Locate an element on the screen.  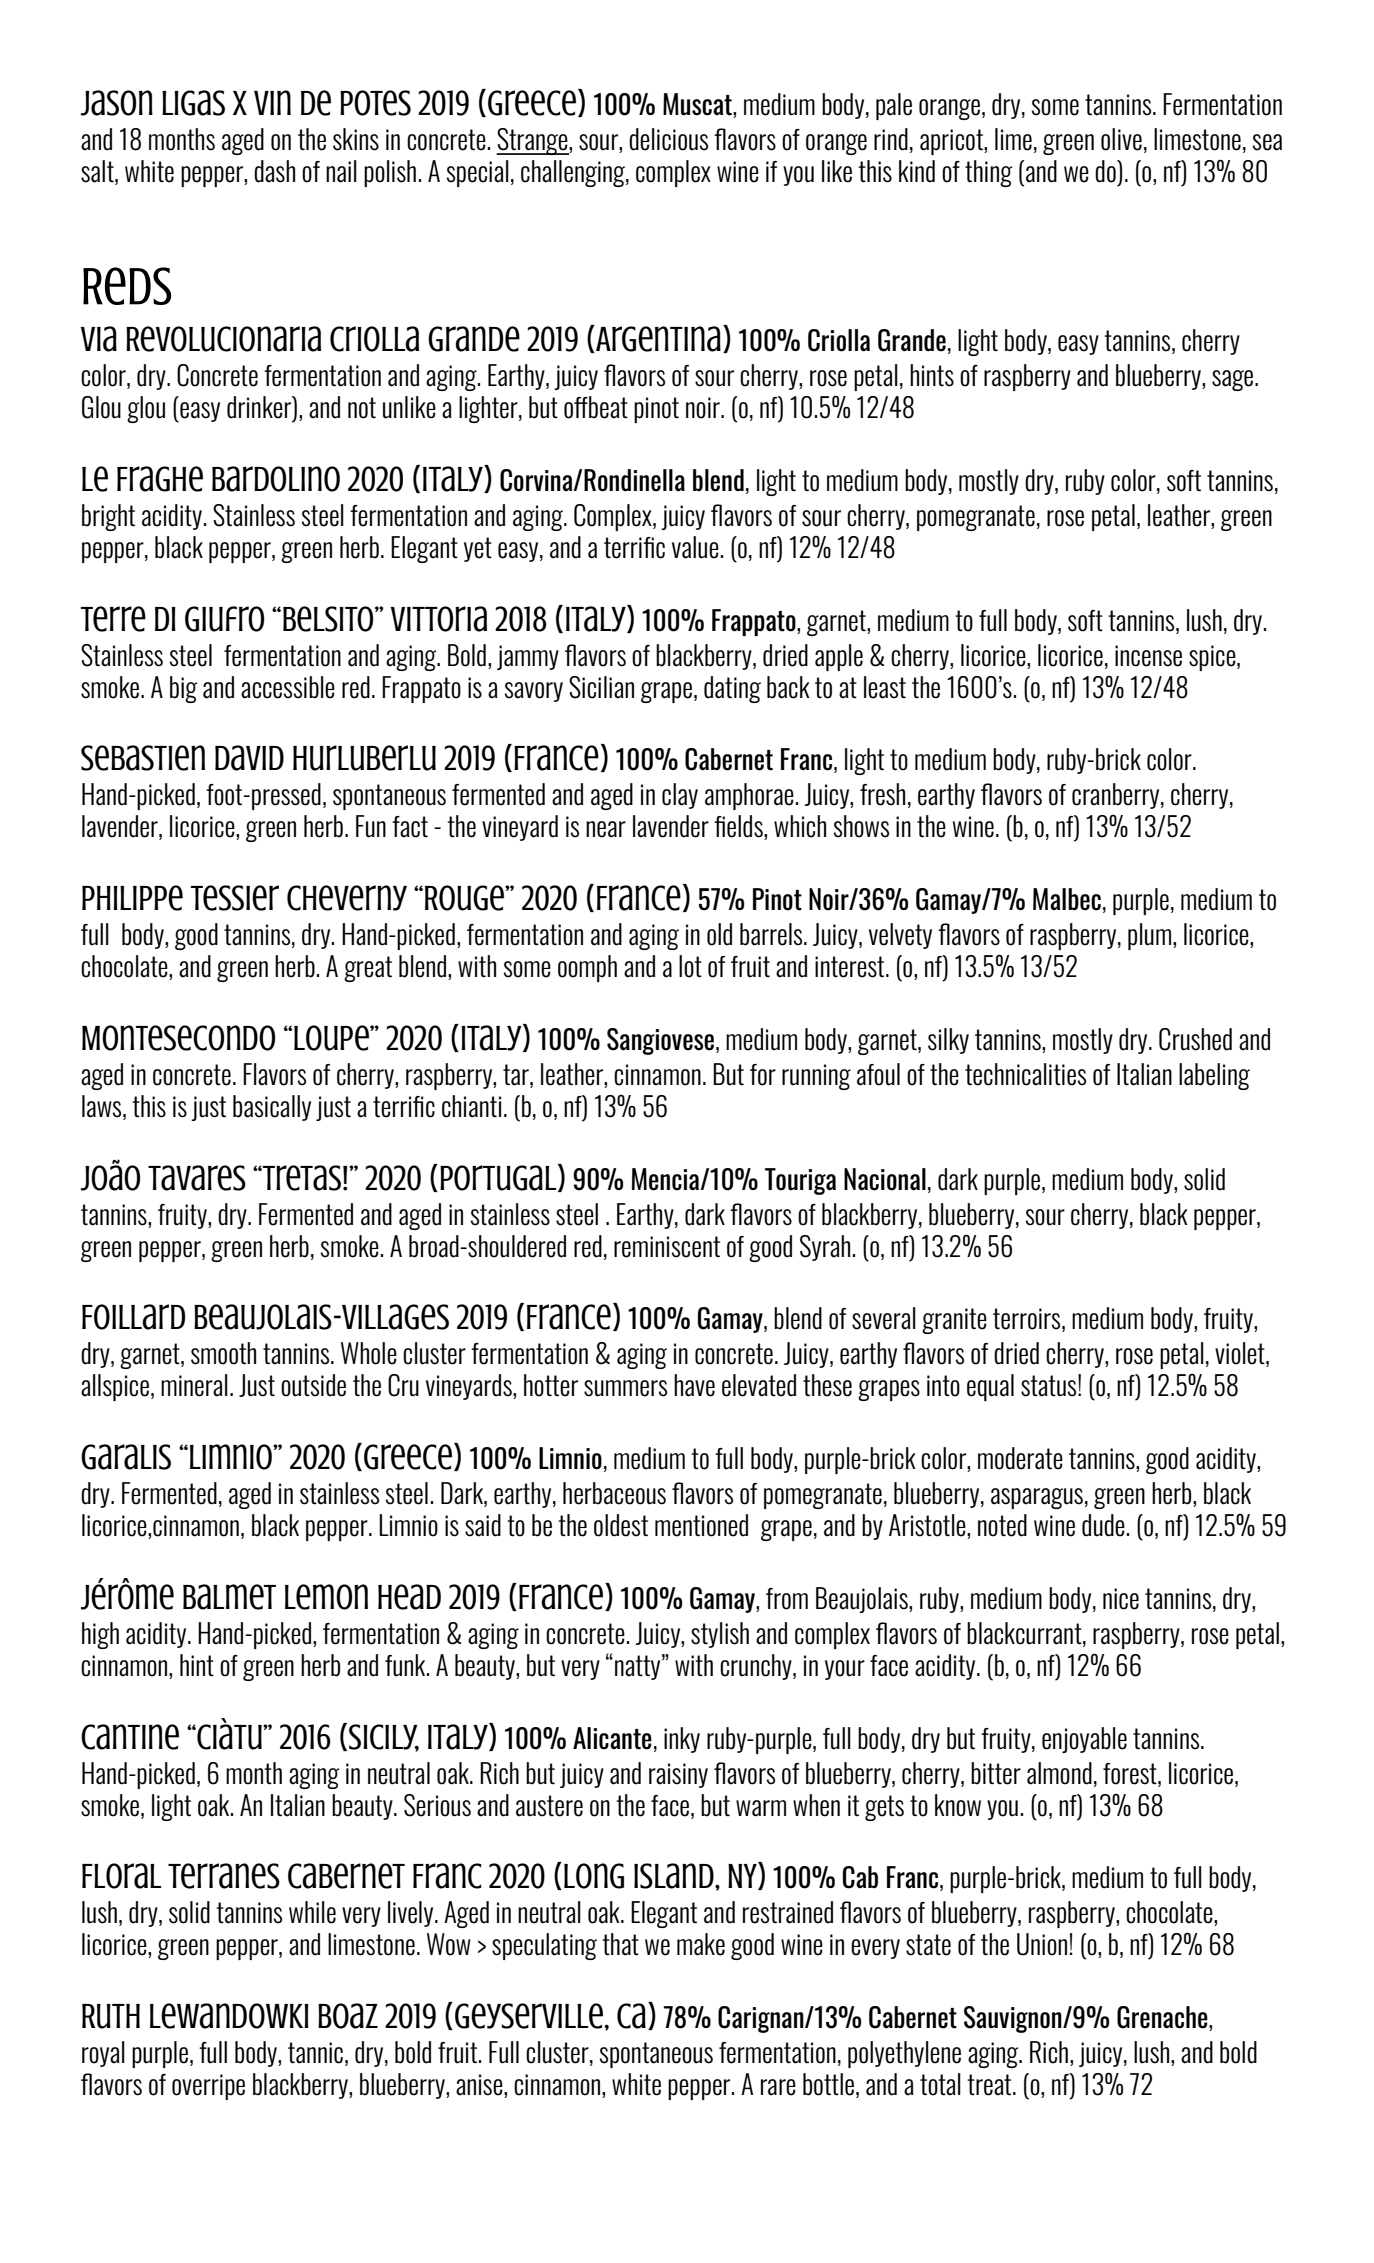
labeling is located at coordinates (1214, 1076).
